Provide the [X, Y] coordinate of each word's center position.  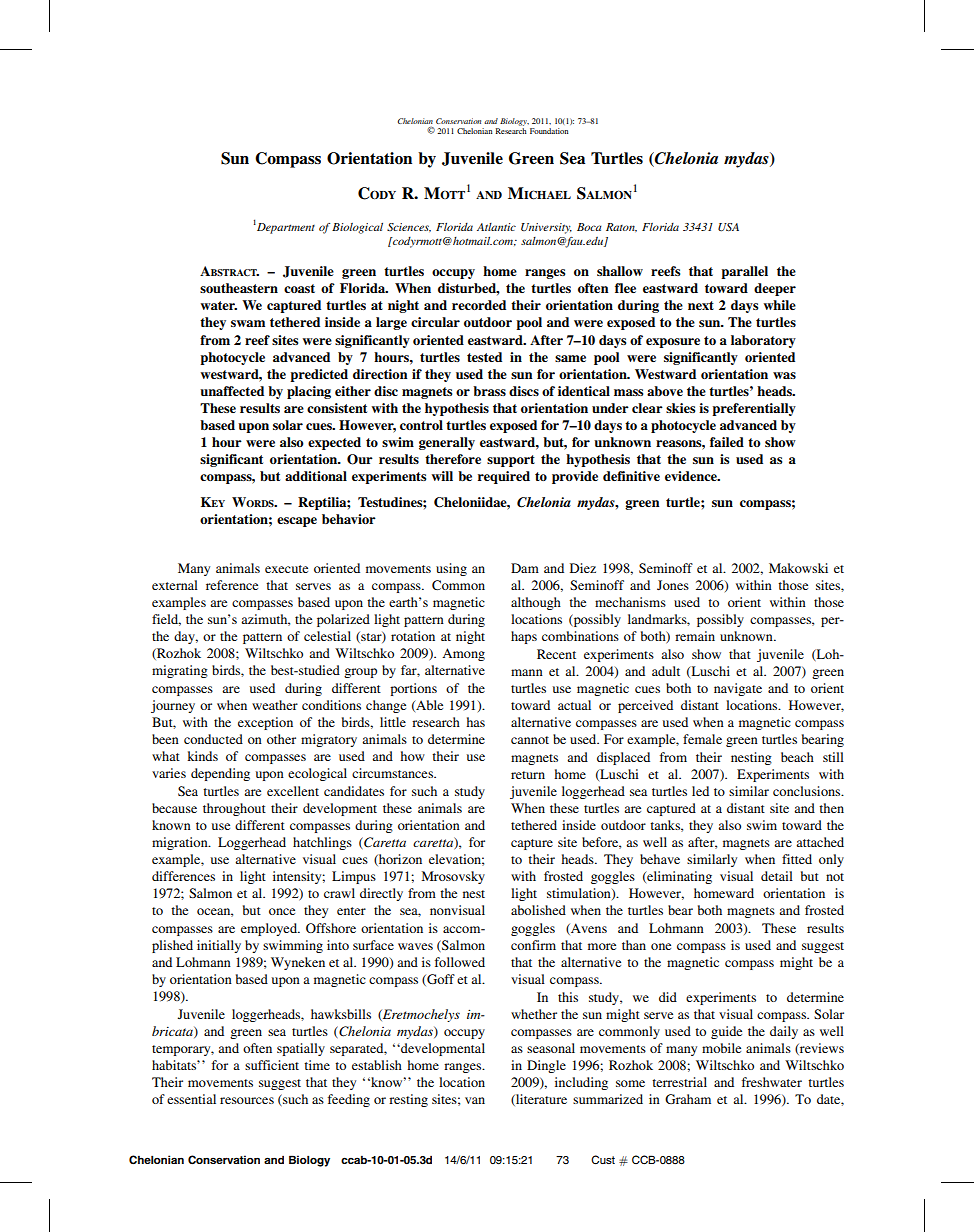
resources [247, 1100]
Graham [688, 1099]
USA [728, 227]
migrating [180, 671]
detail [777, 876]
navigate [738, 689]
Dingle [546, 1066]
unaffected [232, 391]
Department [285, 228]
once [282, 911]
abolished [538, 910]
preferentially [754, 409]
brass [489, 391]
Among [463, 654]
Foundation [549, 131]
